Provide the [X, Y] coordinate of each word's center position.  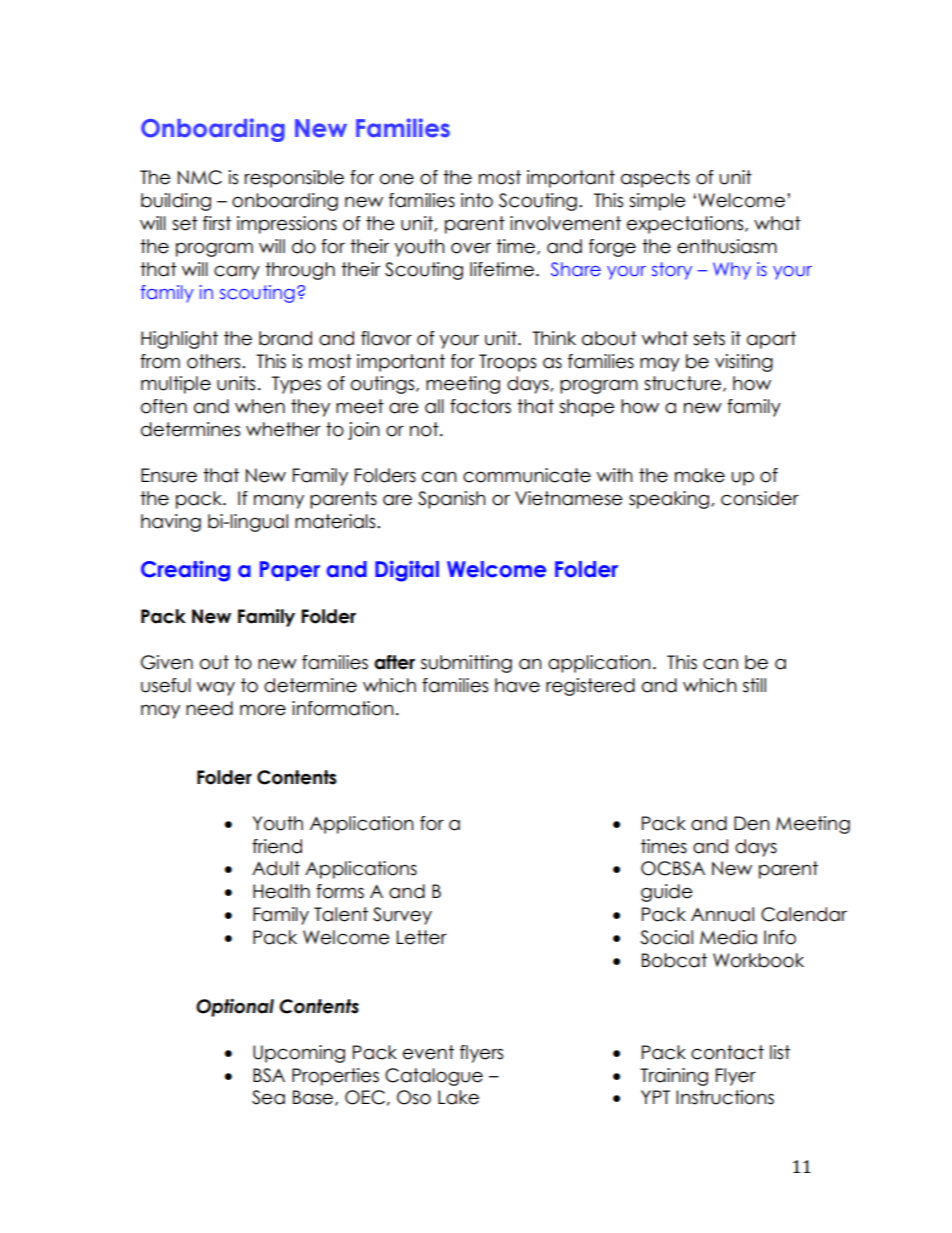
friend [277, 846]
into [477, 200]
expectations [686, 225]
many [279, 501]
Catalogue [434, 1077]
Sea [268, 1097]
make [700, 475]
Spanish [452, 500]
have [517, 685]
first [217, 223]
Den [752, 823]
